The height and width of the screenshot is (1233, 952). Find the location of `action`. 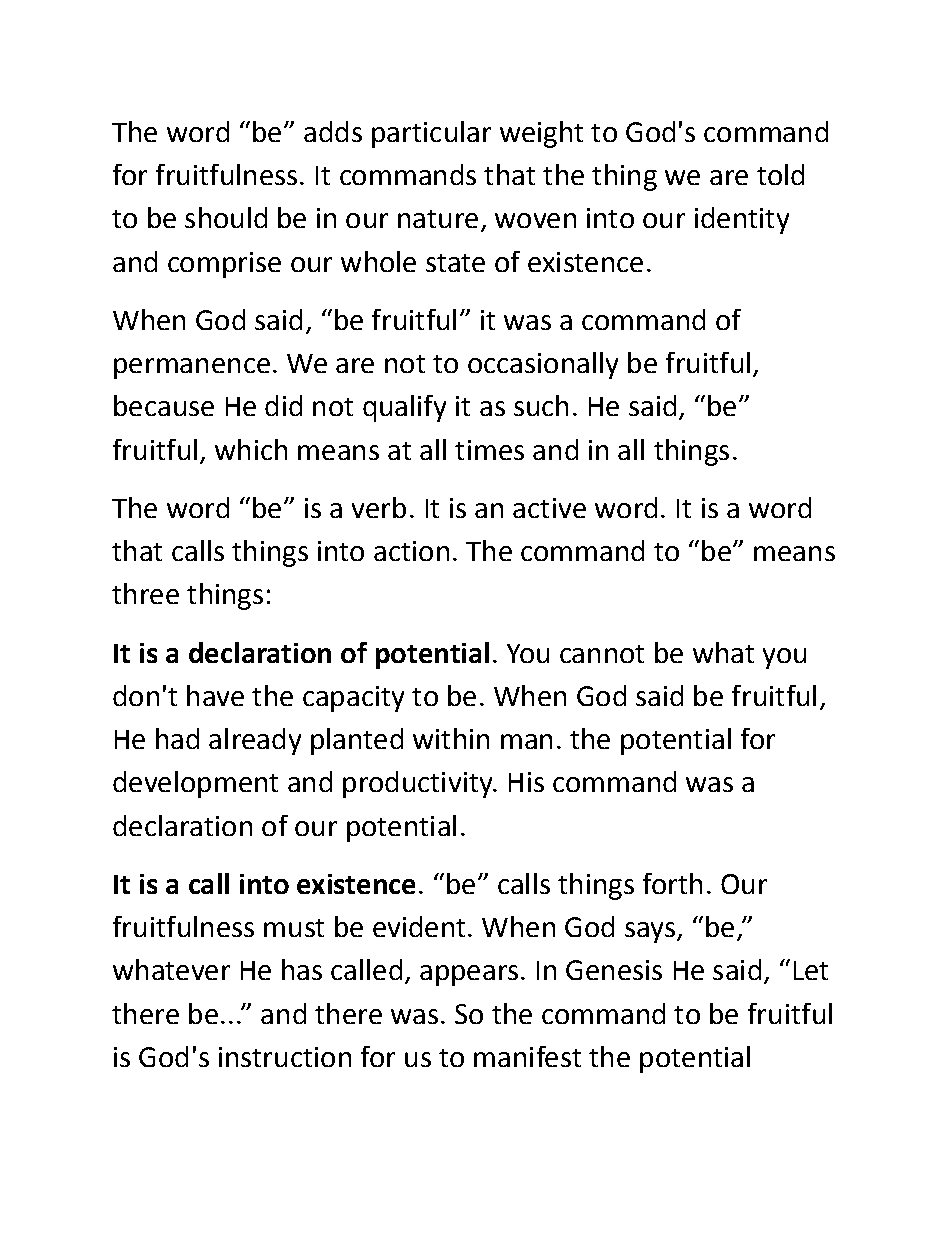

action is located at coordinates (411, 551).
